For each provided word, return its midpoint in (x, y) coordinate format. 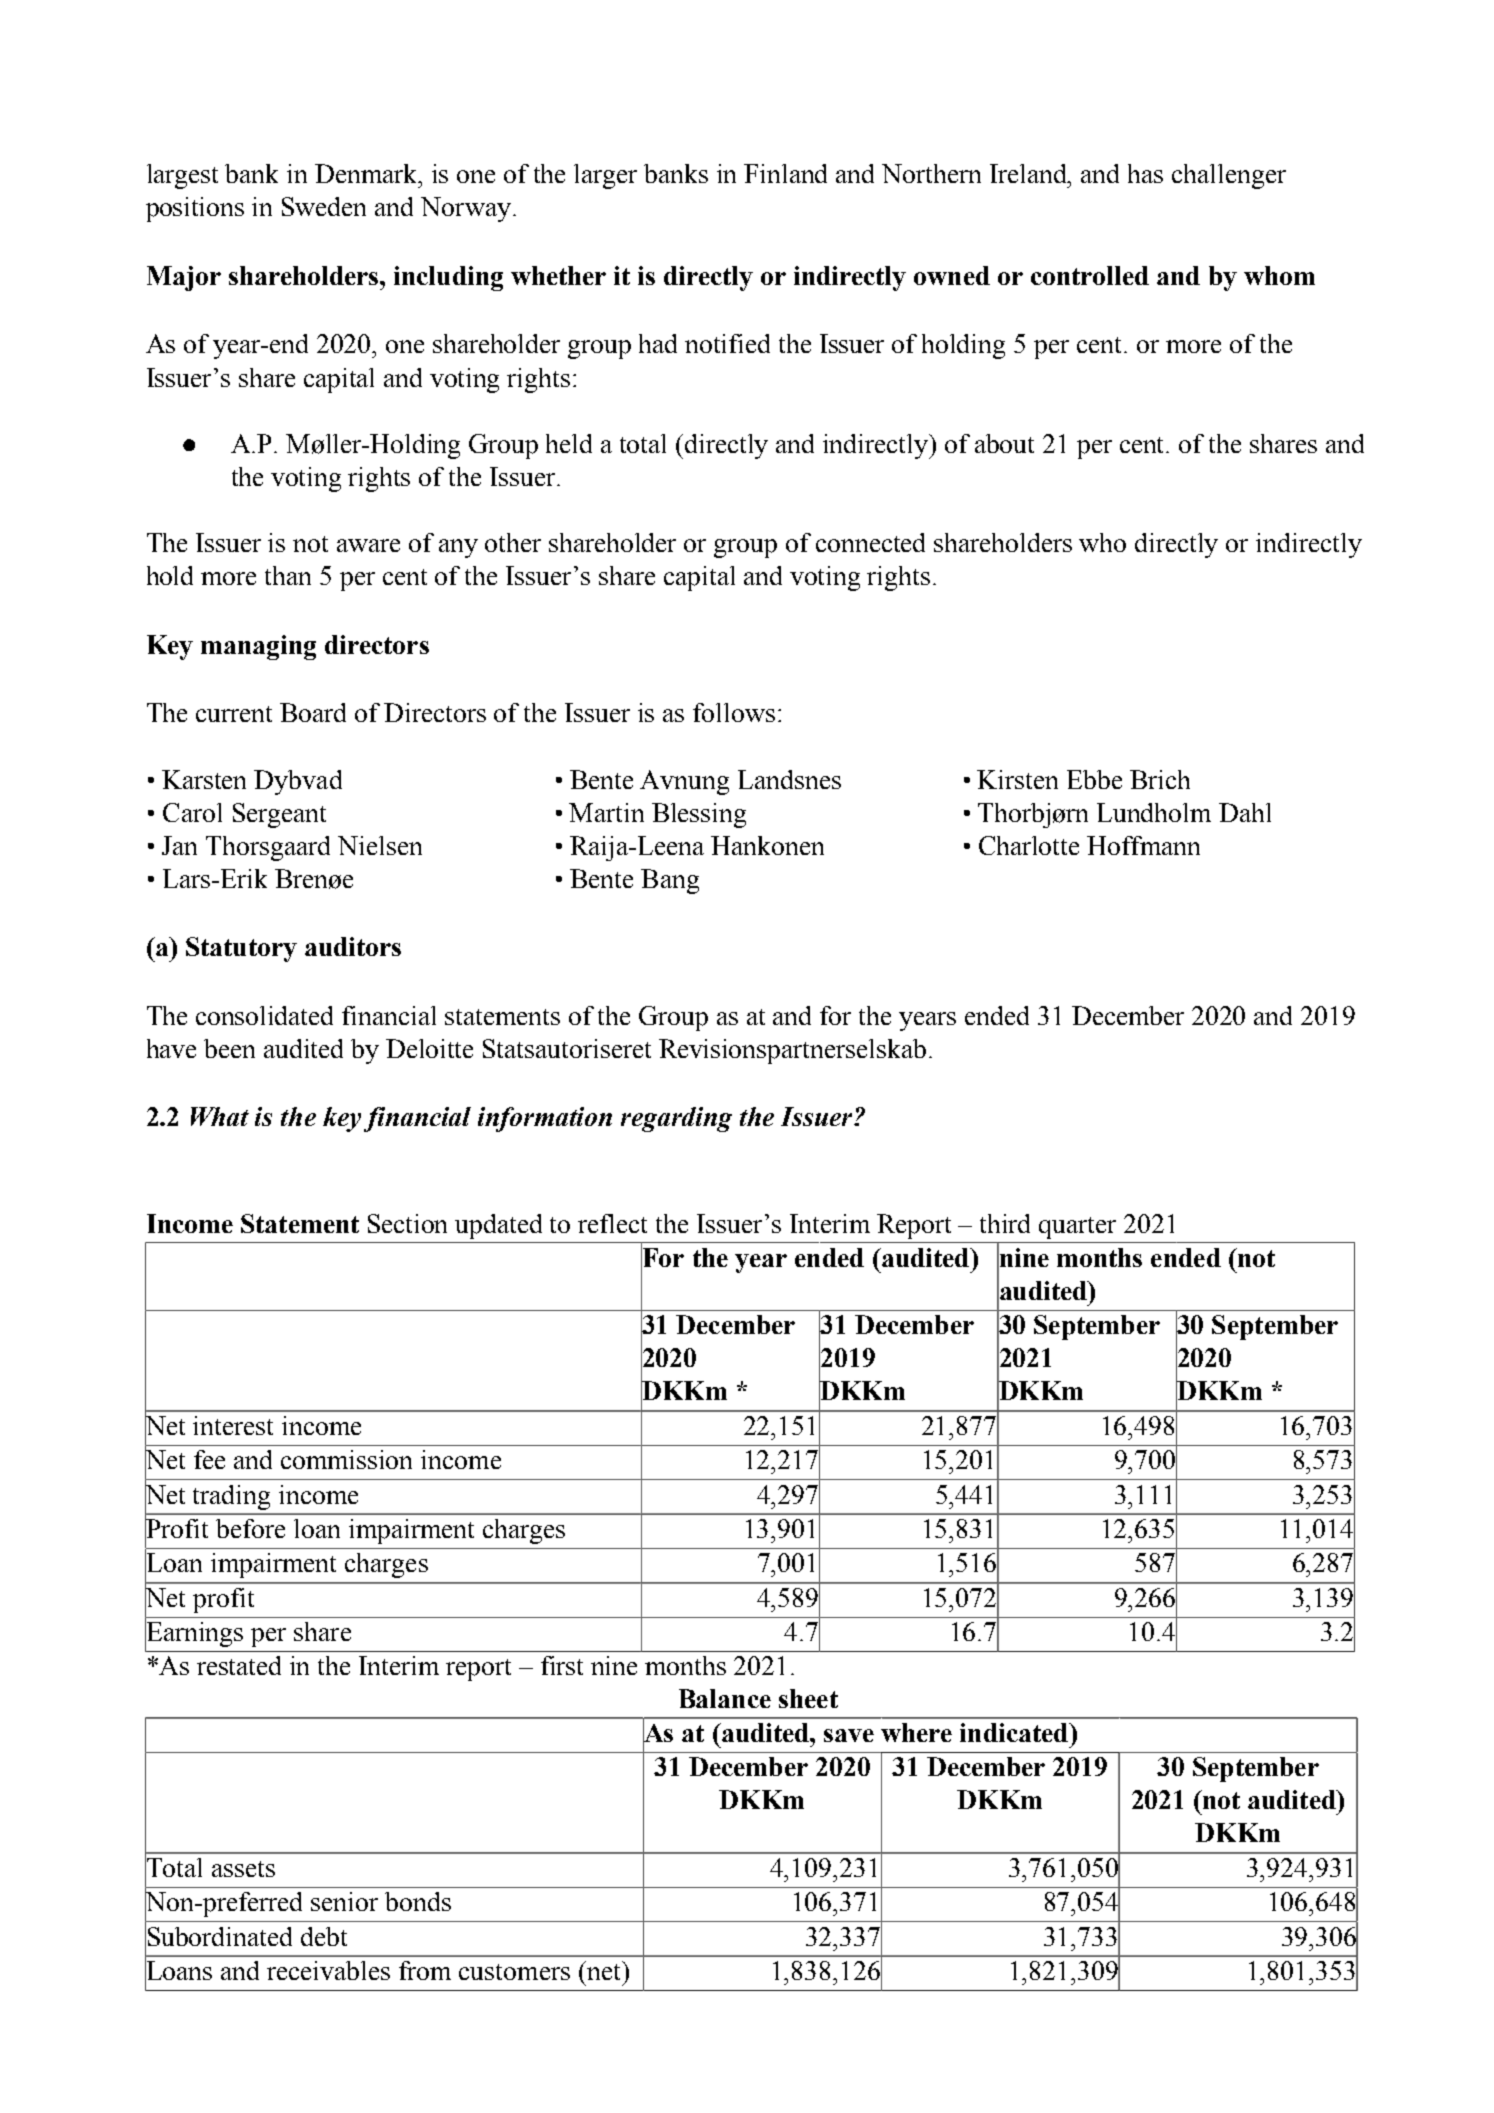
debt (324, 1936)
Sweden (324, 206)
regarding (676, 1119)
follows (734, 712)
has (1145, 173)
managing (258, 647)
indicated (1015, 1732)
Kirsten (1017, 779)
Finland (785, 173)
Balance (725, 1698)
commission (346, 1459)
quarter (1077, 1228)
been (229, 1048)
